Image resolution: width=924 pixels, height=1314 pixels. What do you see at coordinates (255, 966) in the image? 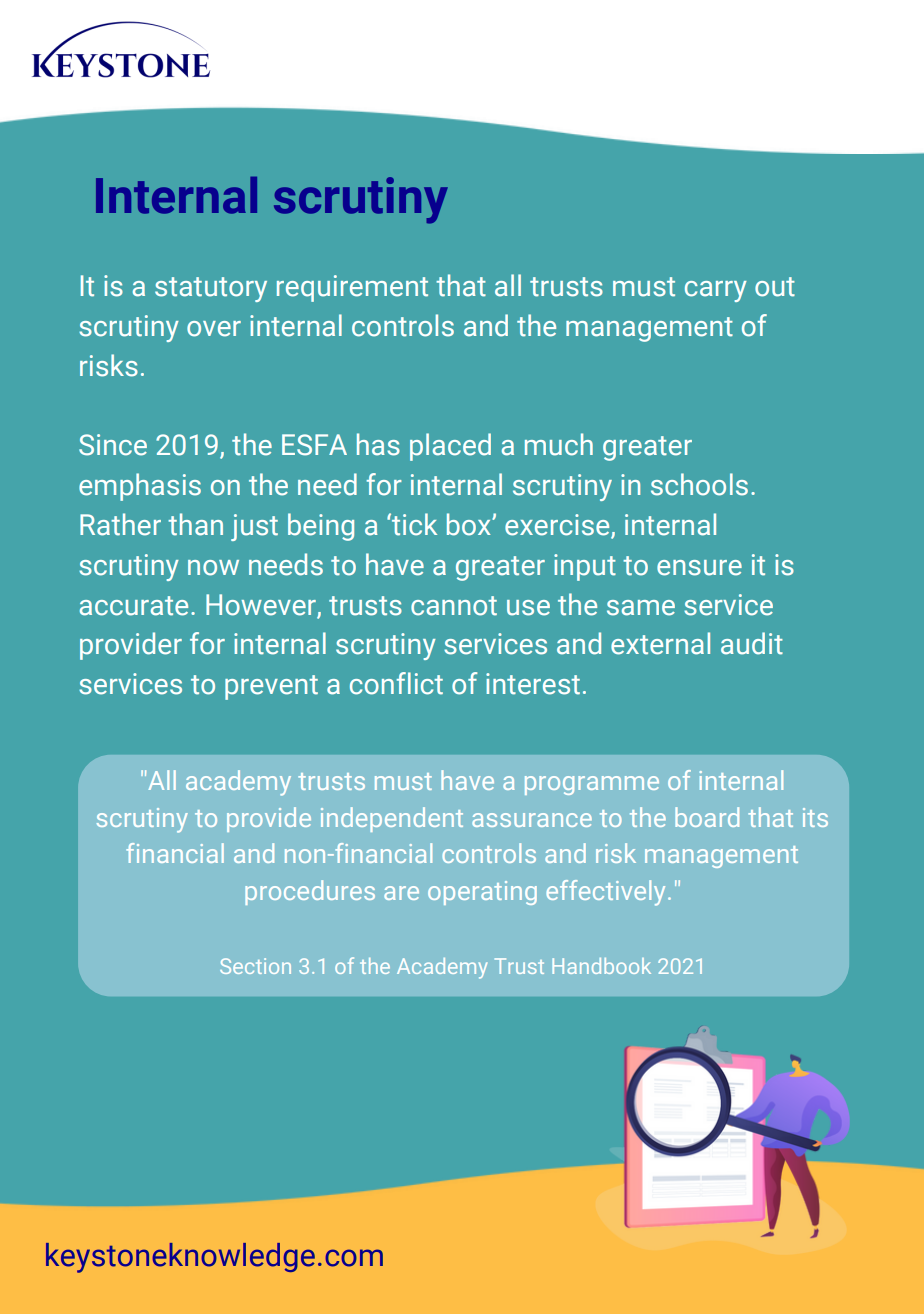
I see `Section` at bounding box center [255, 966].
